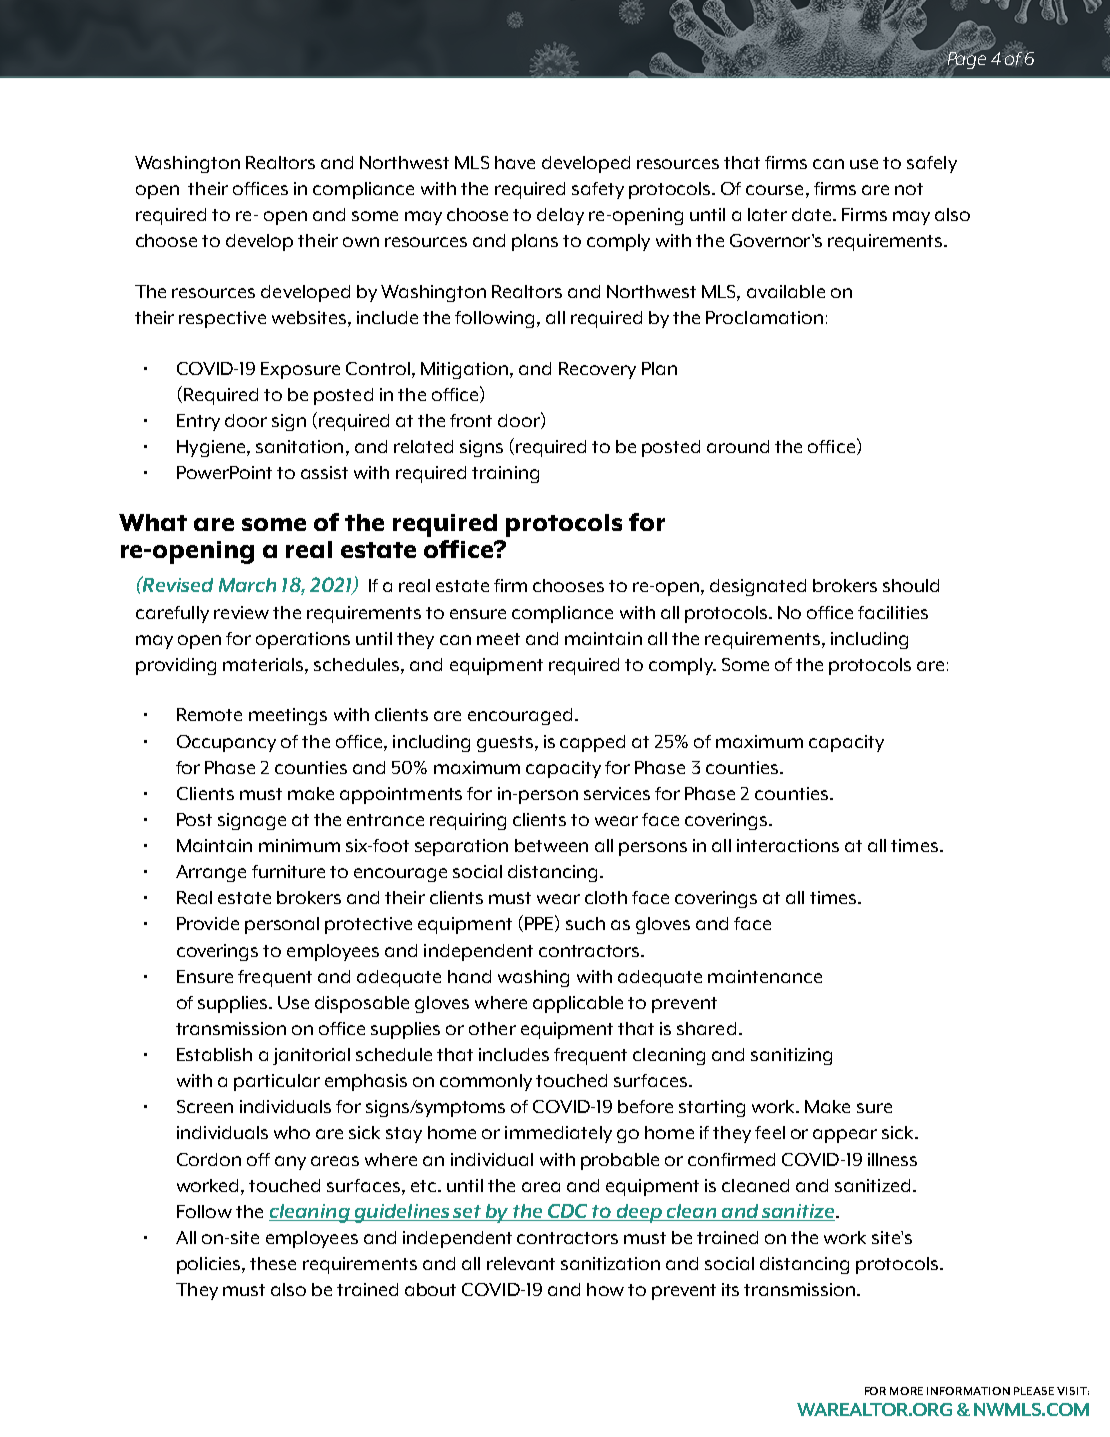  Describe the element at coordinates (911, 585) in the page. I see `should` at that location.
